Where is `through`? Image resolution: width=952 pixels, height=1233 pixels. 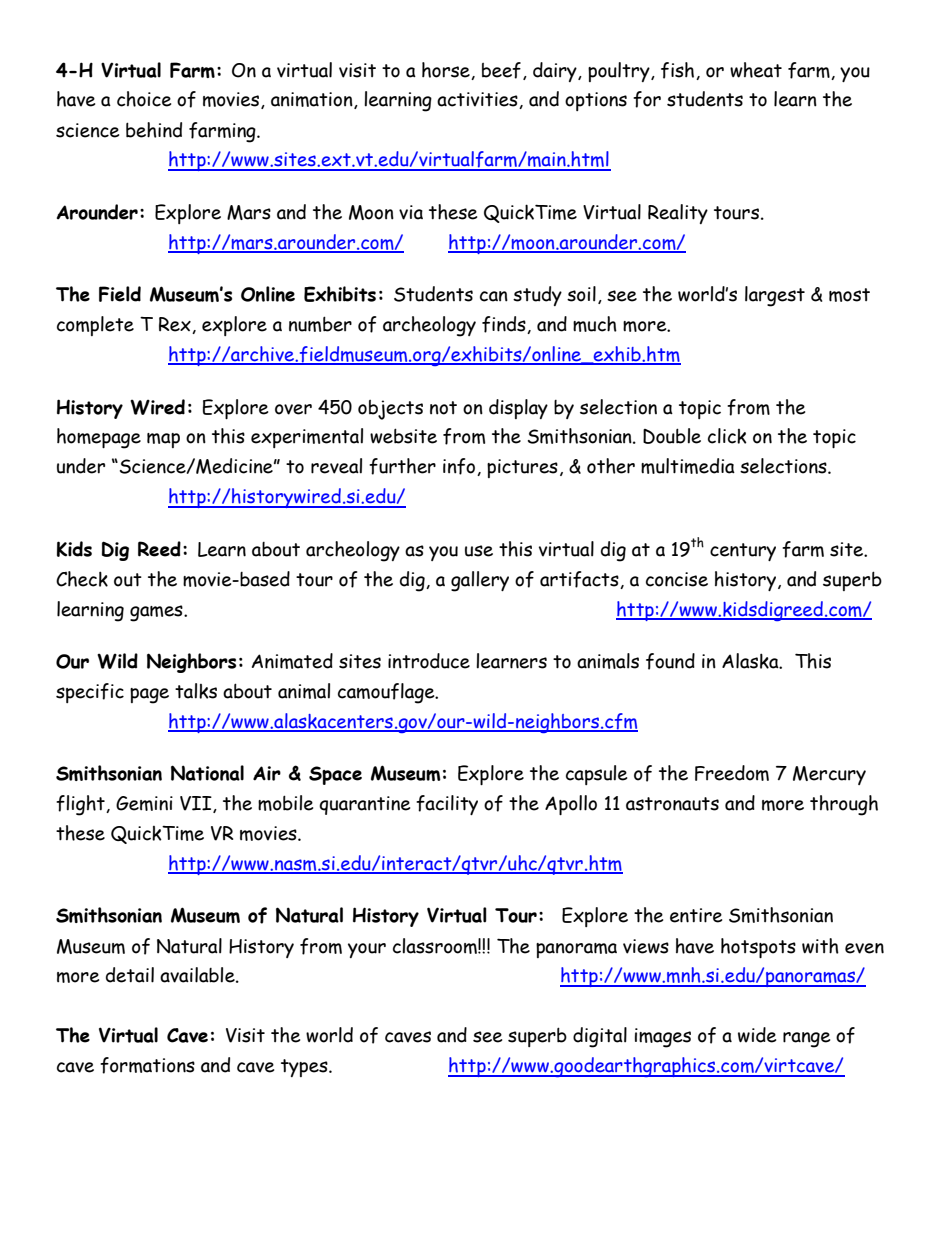
through is located at coordinates (844, 805).
